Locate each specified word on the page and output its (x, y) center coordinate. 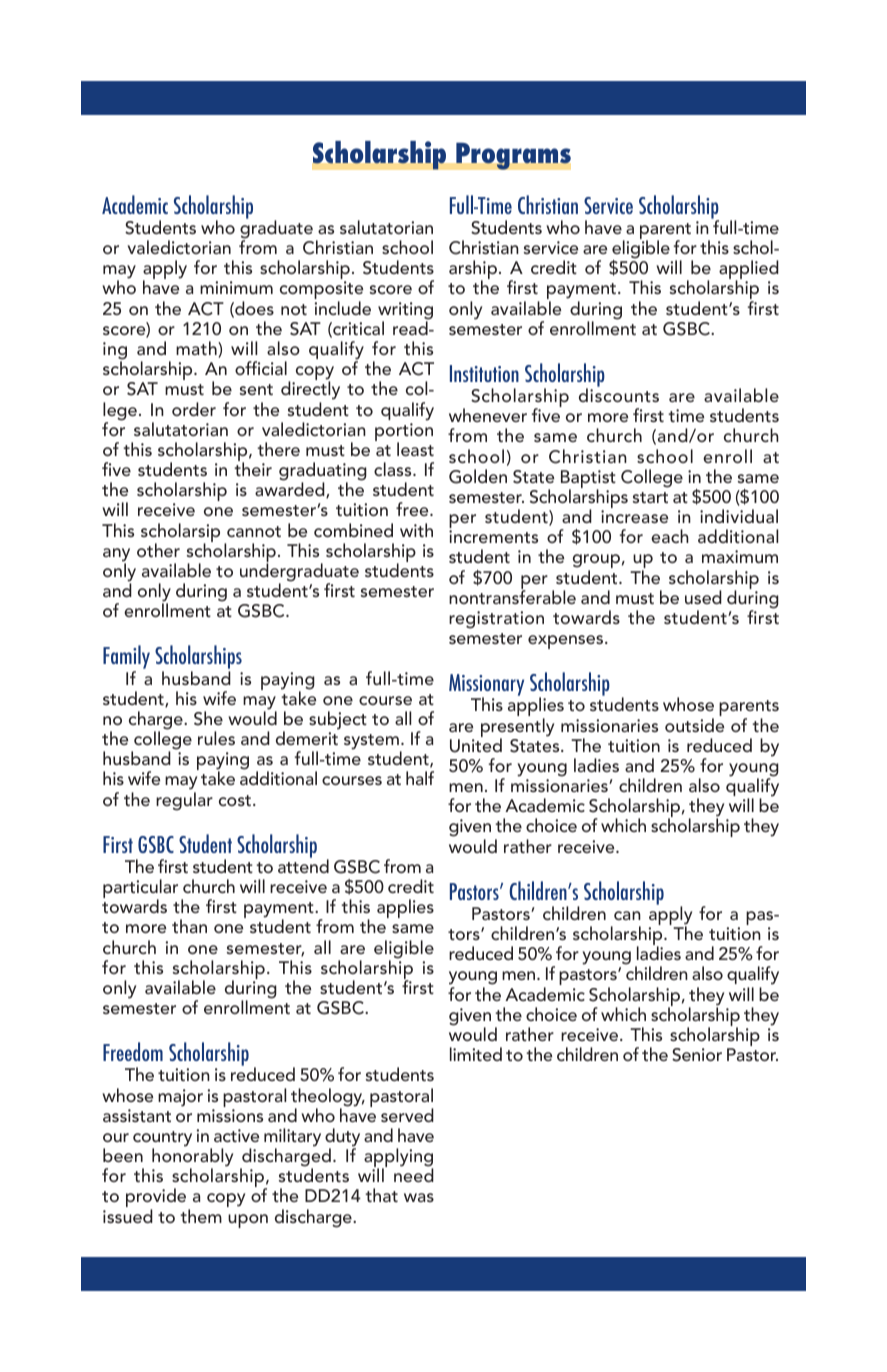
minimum (236, 287)
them (201, 1216)
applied (749, 271)
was (419, 1197)
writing (405, 312)
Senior (697, 1055)
